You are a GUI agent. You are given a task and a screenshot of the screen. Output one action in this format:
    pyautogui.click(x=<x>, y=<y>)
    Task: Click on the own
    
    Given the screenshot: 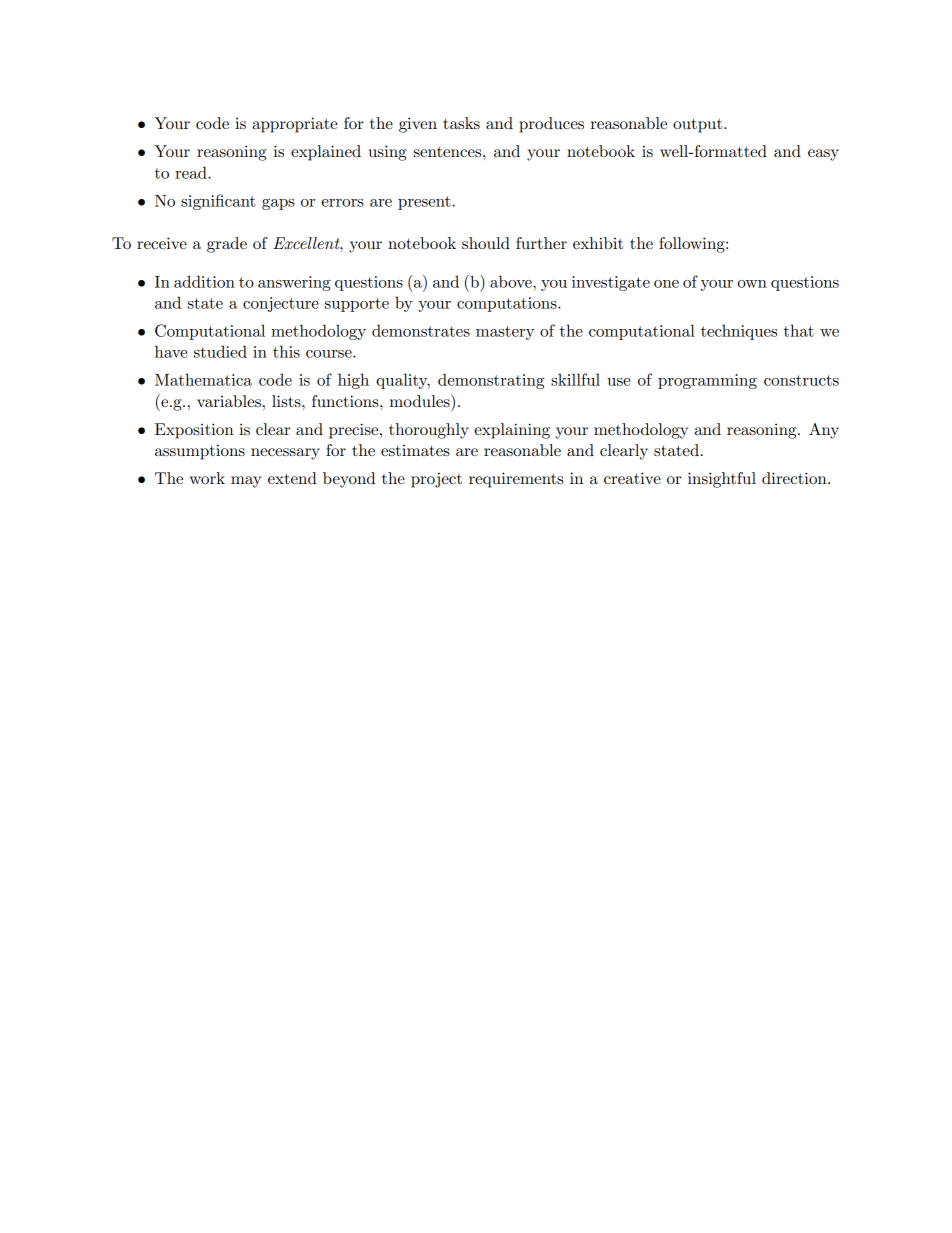 What is the action you would take?
    pyautogui.click(x=752, y=284)
